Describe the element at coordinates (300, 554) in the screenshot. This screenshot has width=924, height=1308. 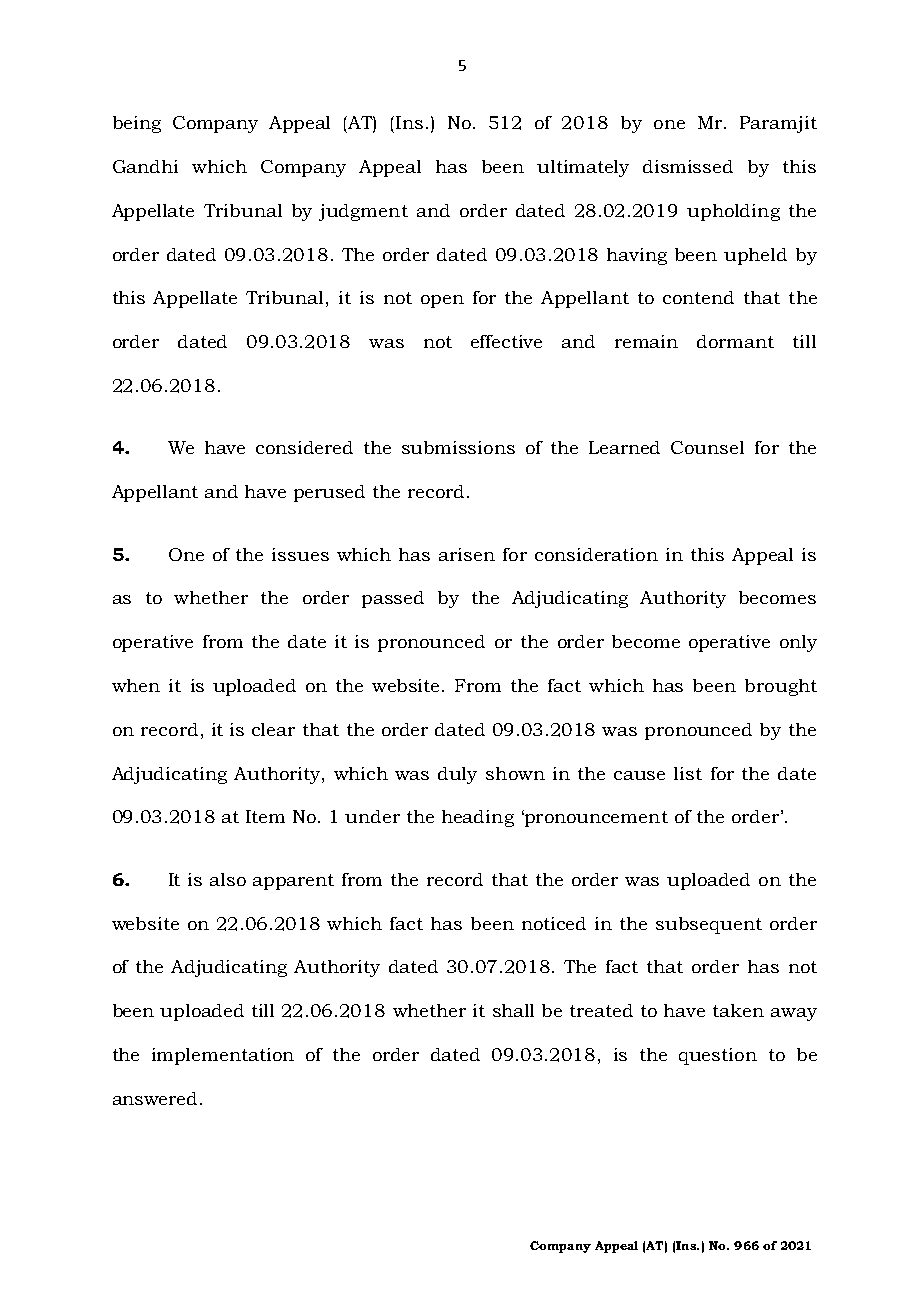
I see `issues` at that location.
